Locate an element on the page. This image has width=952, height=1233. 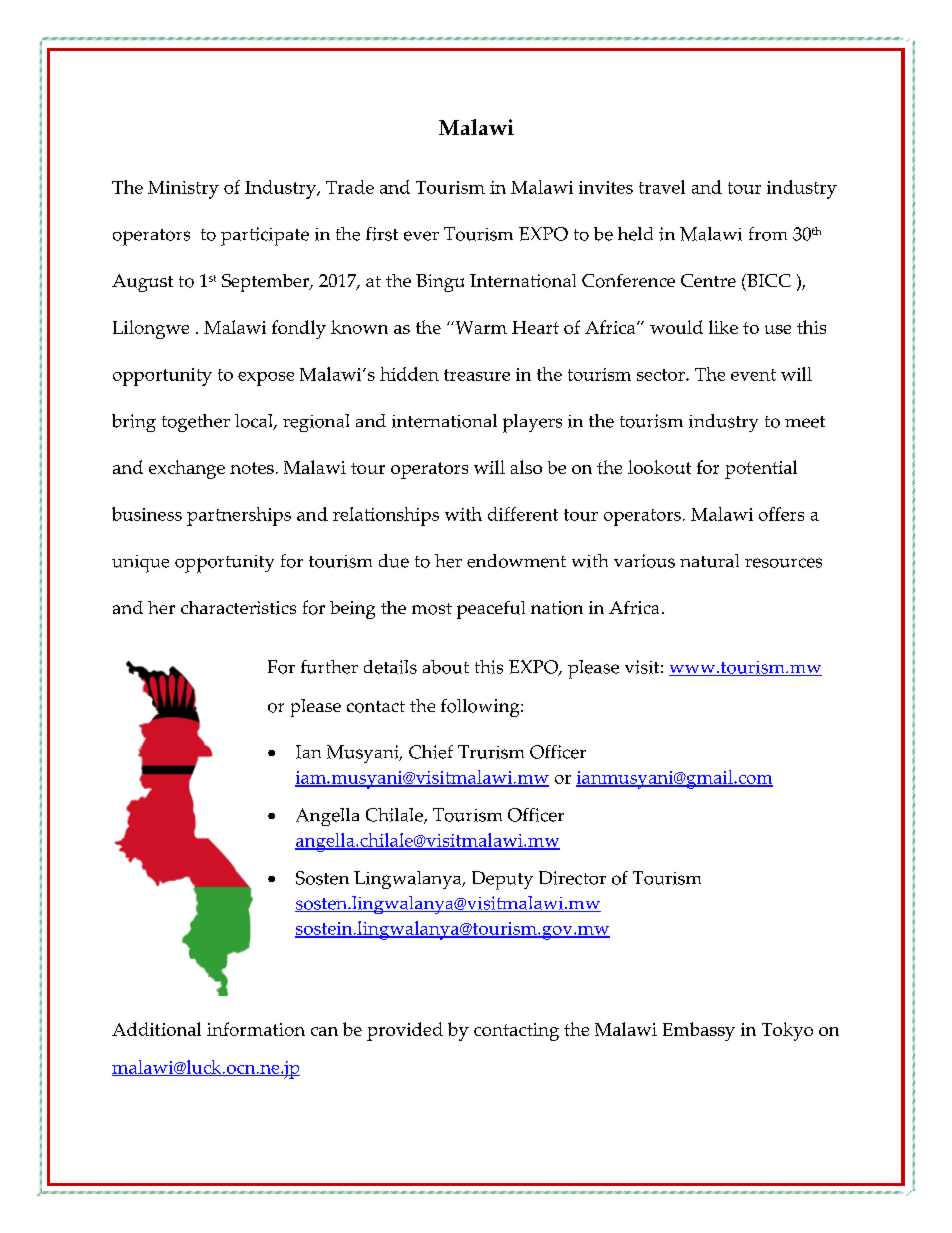
Director is located at coordinates (572, 878).
